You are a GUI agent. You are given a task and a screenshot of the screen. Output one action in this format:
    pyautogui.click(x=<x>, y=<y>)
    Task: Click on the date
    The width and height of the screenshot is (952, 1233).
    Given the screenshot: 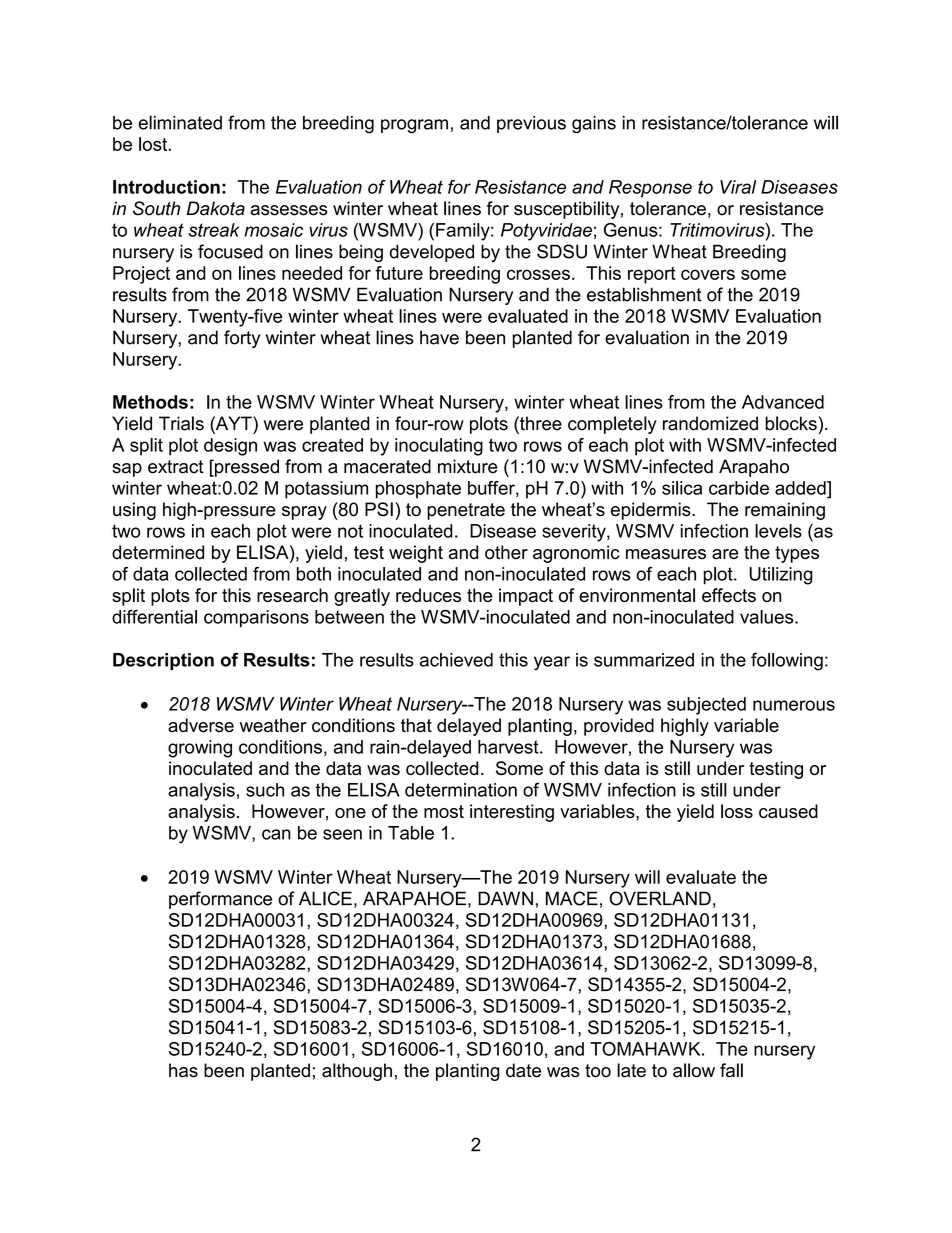 What is the action you would take?
    pyautogui.click(x=523, y=1070)
